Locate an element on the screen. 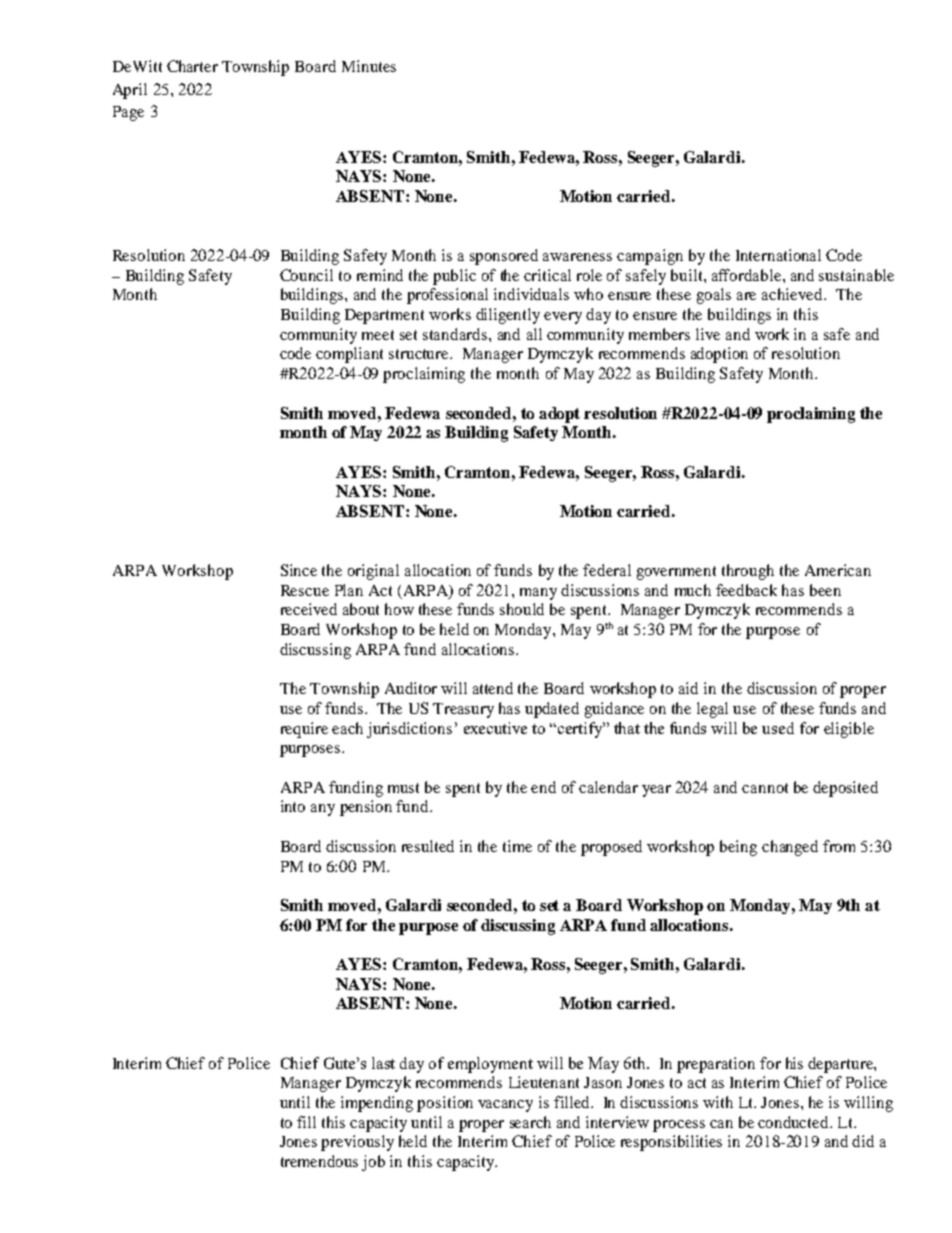  compliant is located at coordinates (349, 355).
